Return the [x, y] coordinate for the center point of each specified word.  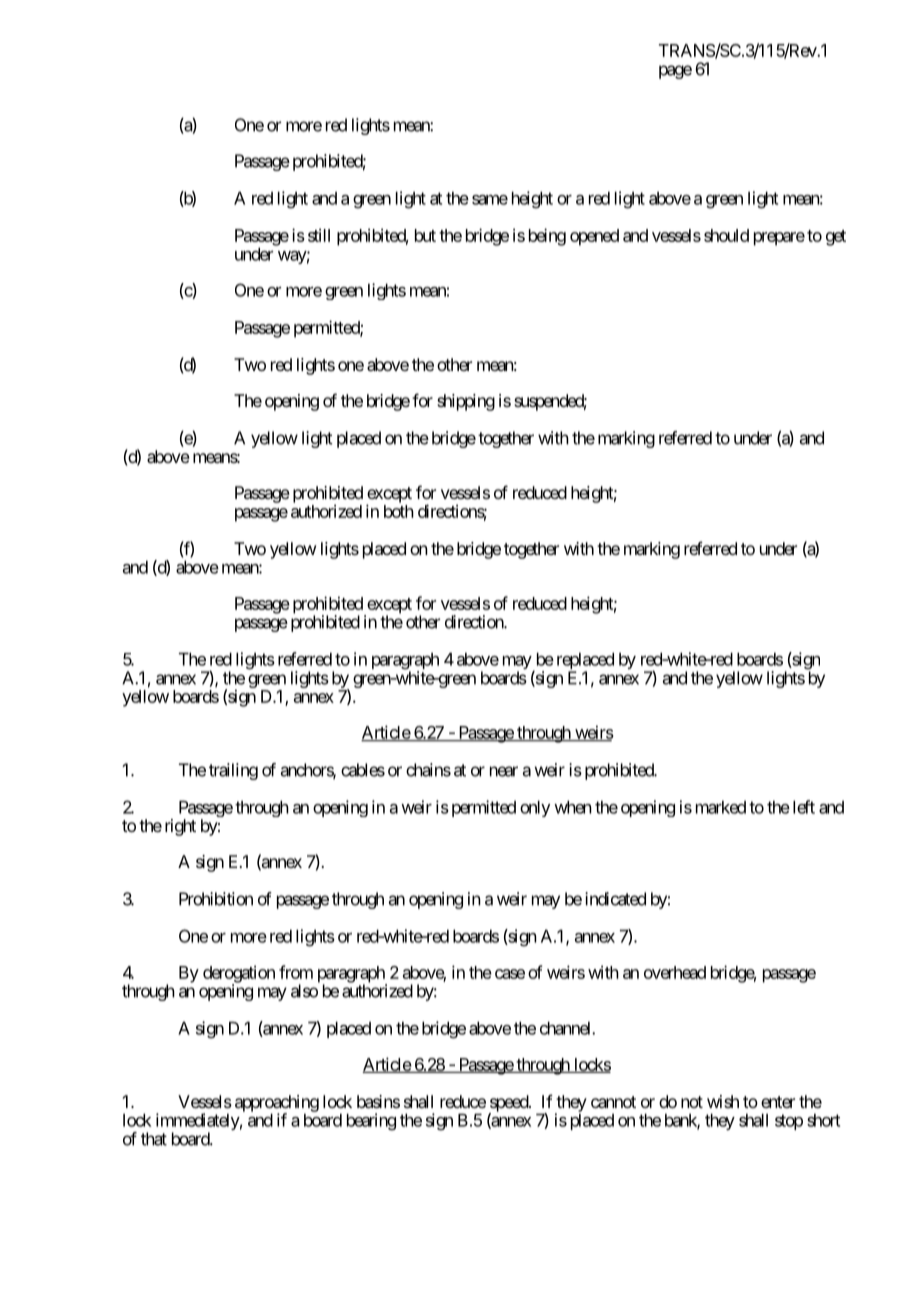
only [535, 808]
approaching [277, 1104]
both [399, 511]
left [804, 807]
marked [721, 807]
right [180, 827]
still [319, 235]
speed [509, 1104]
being [547, 237]
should [726, 235]
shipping [466, 402]
